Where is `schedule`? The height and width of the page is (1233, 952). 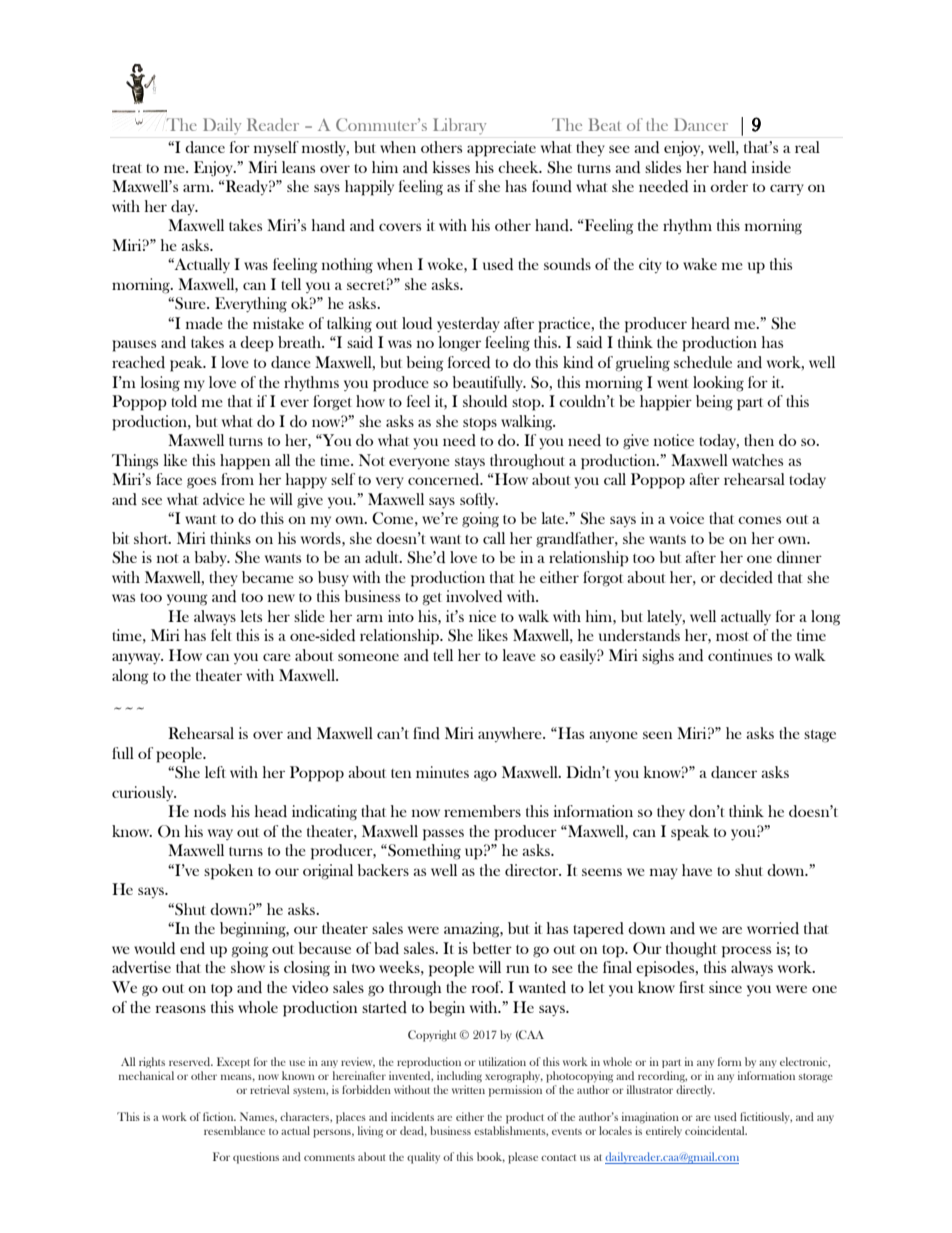
schedule is located at coordinates (703, 362).
